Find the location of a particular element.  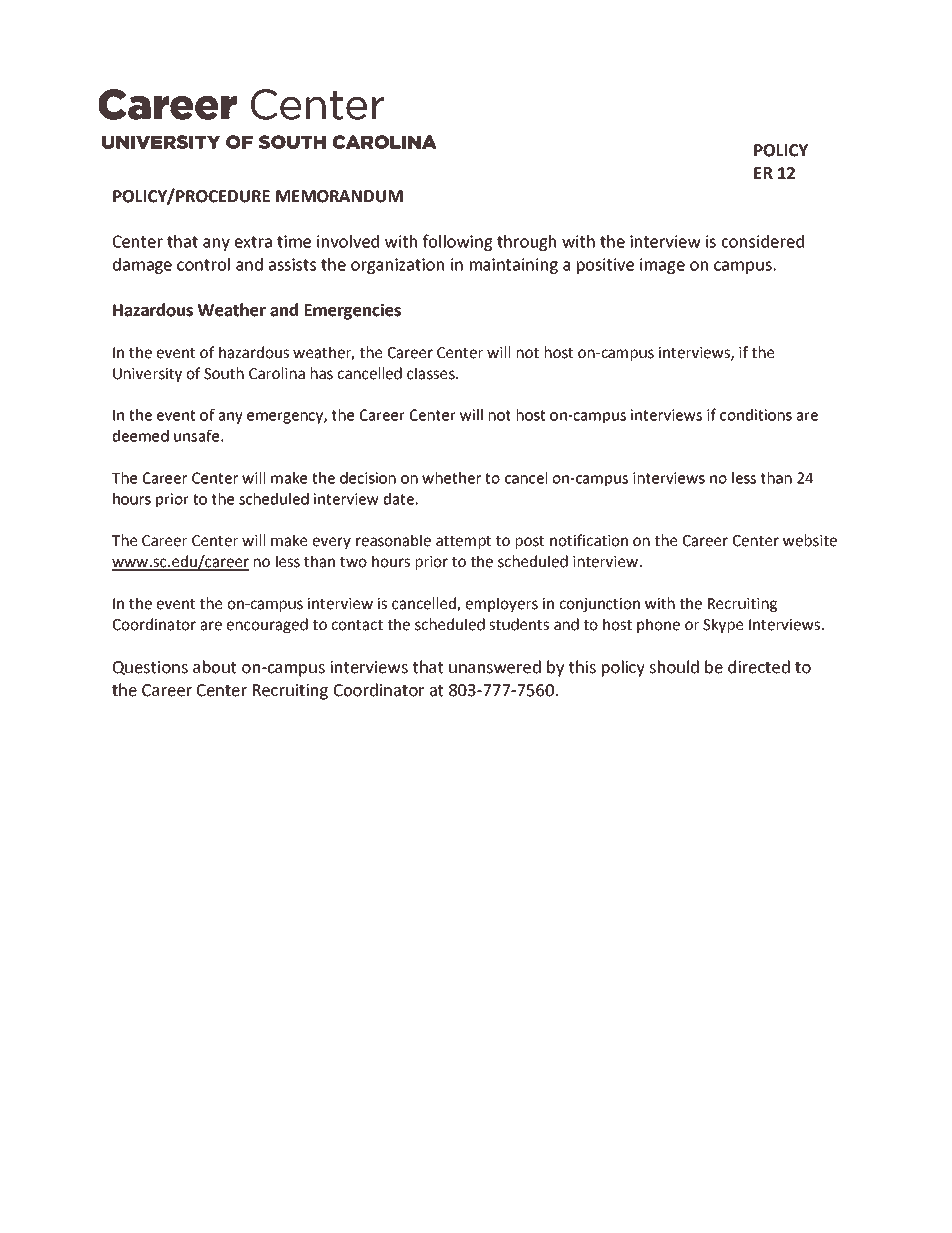

considered is located at coordinates (763, 241).
